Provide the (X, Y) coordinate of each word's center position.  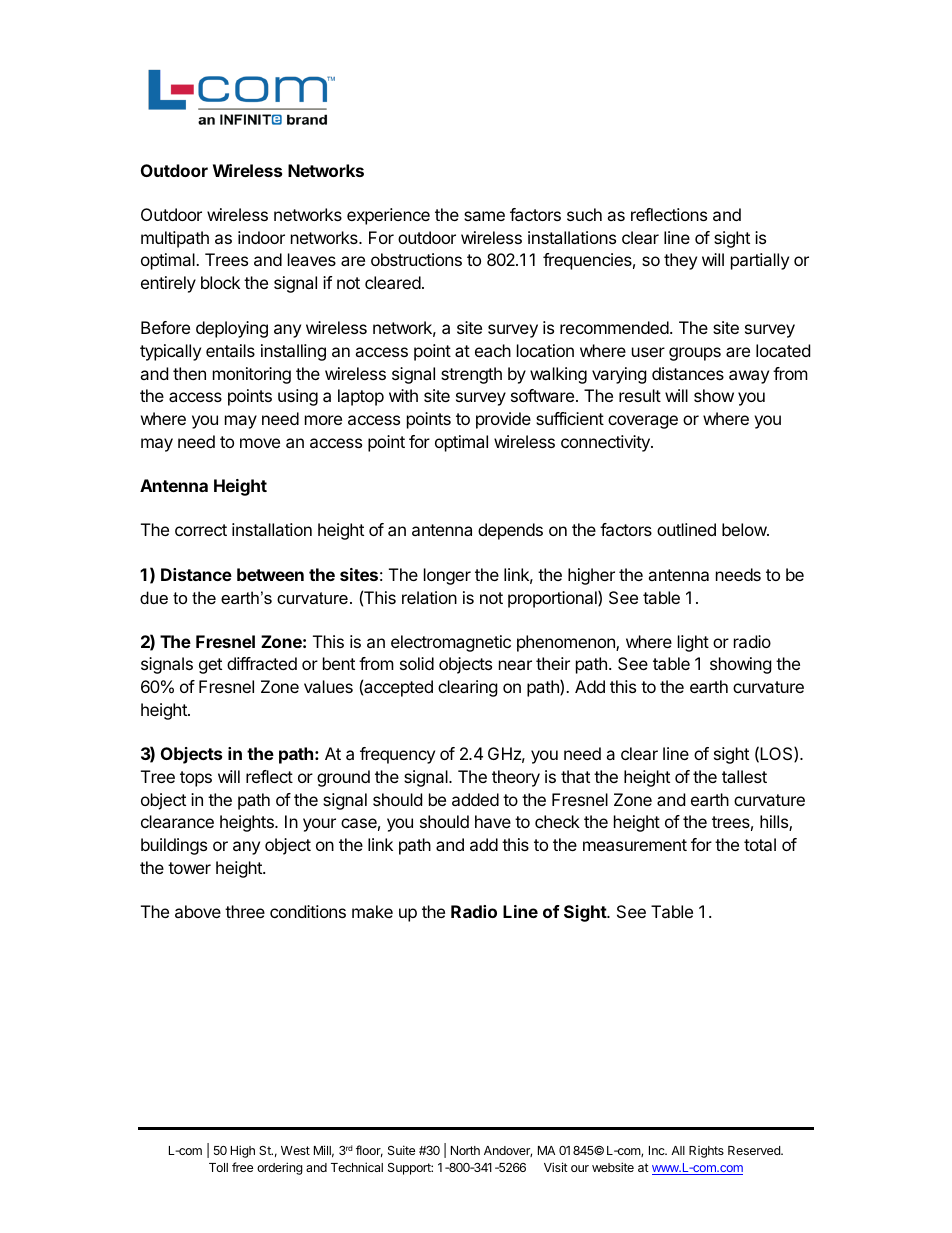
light (693, 643)
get (210, 666)
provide (503, 420)
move (260, 443)
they (680, 261)
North (465, 1150)
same (484, 216)
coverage (643, 422)
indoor (261, 237)
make (372, 911)
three (245, 911)
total (760, 844)
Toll (218, 1167)
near (515, 665)
